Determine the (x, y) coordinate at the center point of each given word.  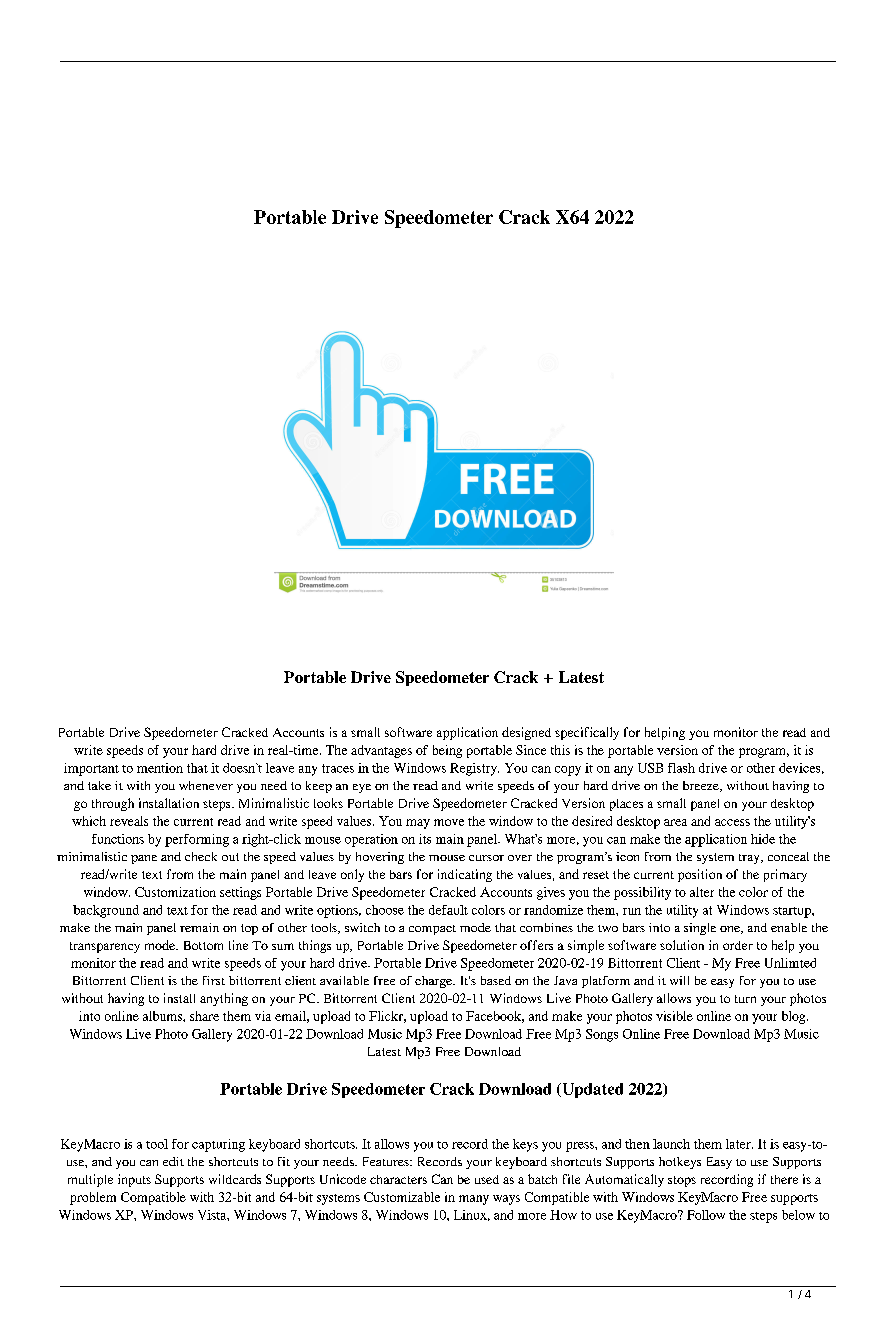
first (214, 980)
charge (435, 982)
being (447, 751)
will (679, 980)
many (474, 1200)
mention (160, 768)
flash (681, 768)
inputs (134, 1180)
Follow (706, 1215)
